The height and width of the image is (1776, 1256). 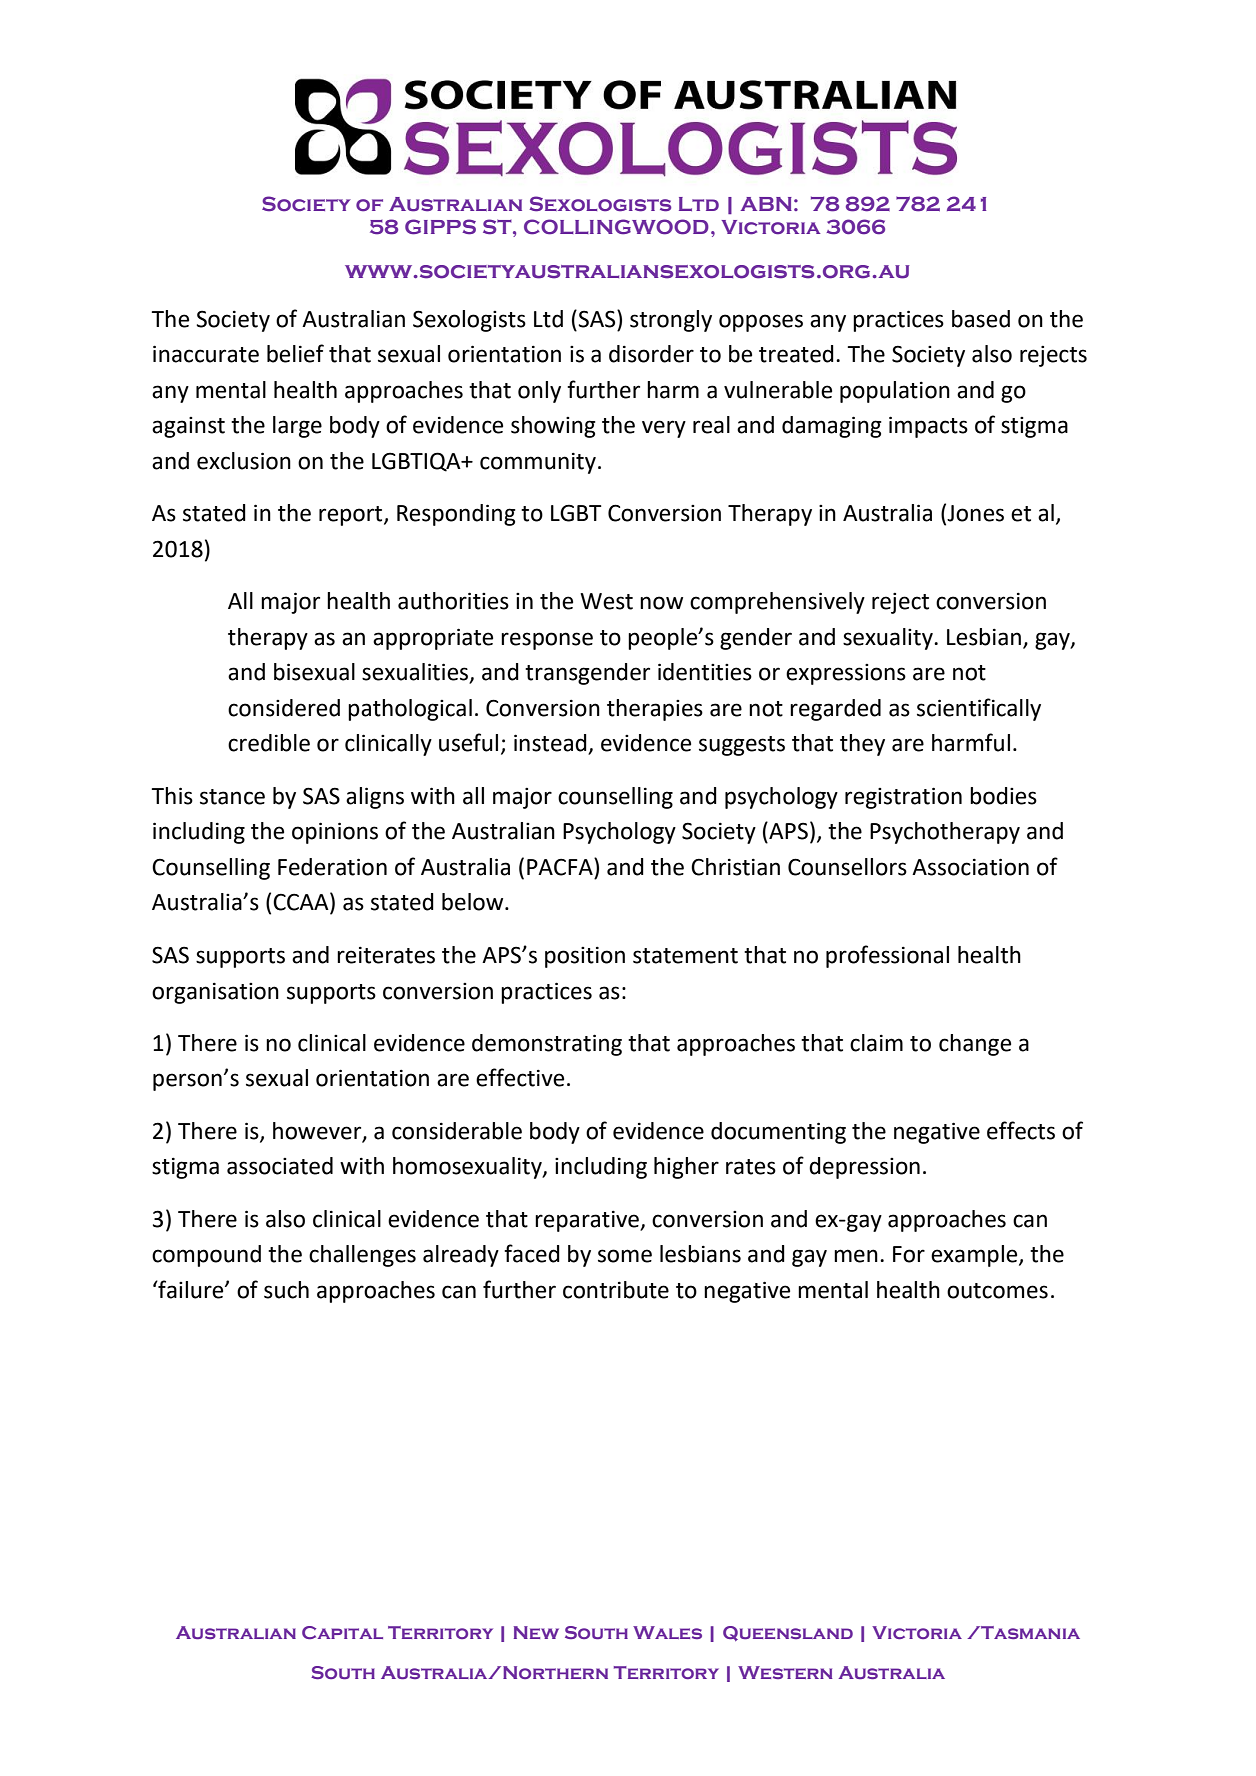 I want to click on community, so click(x=538, y=463).
